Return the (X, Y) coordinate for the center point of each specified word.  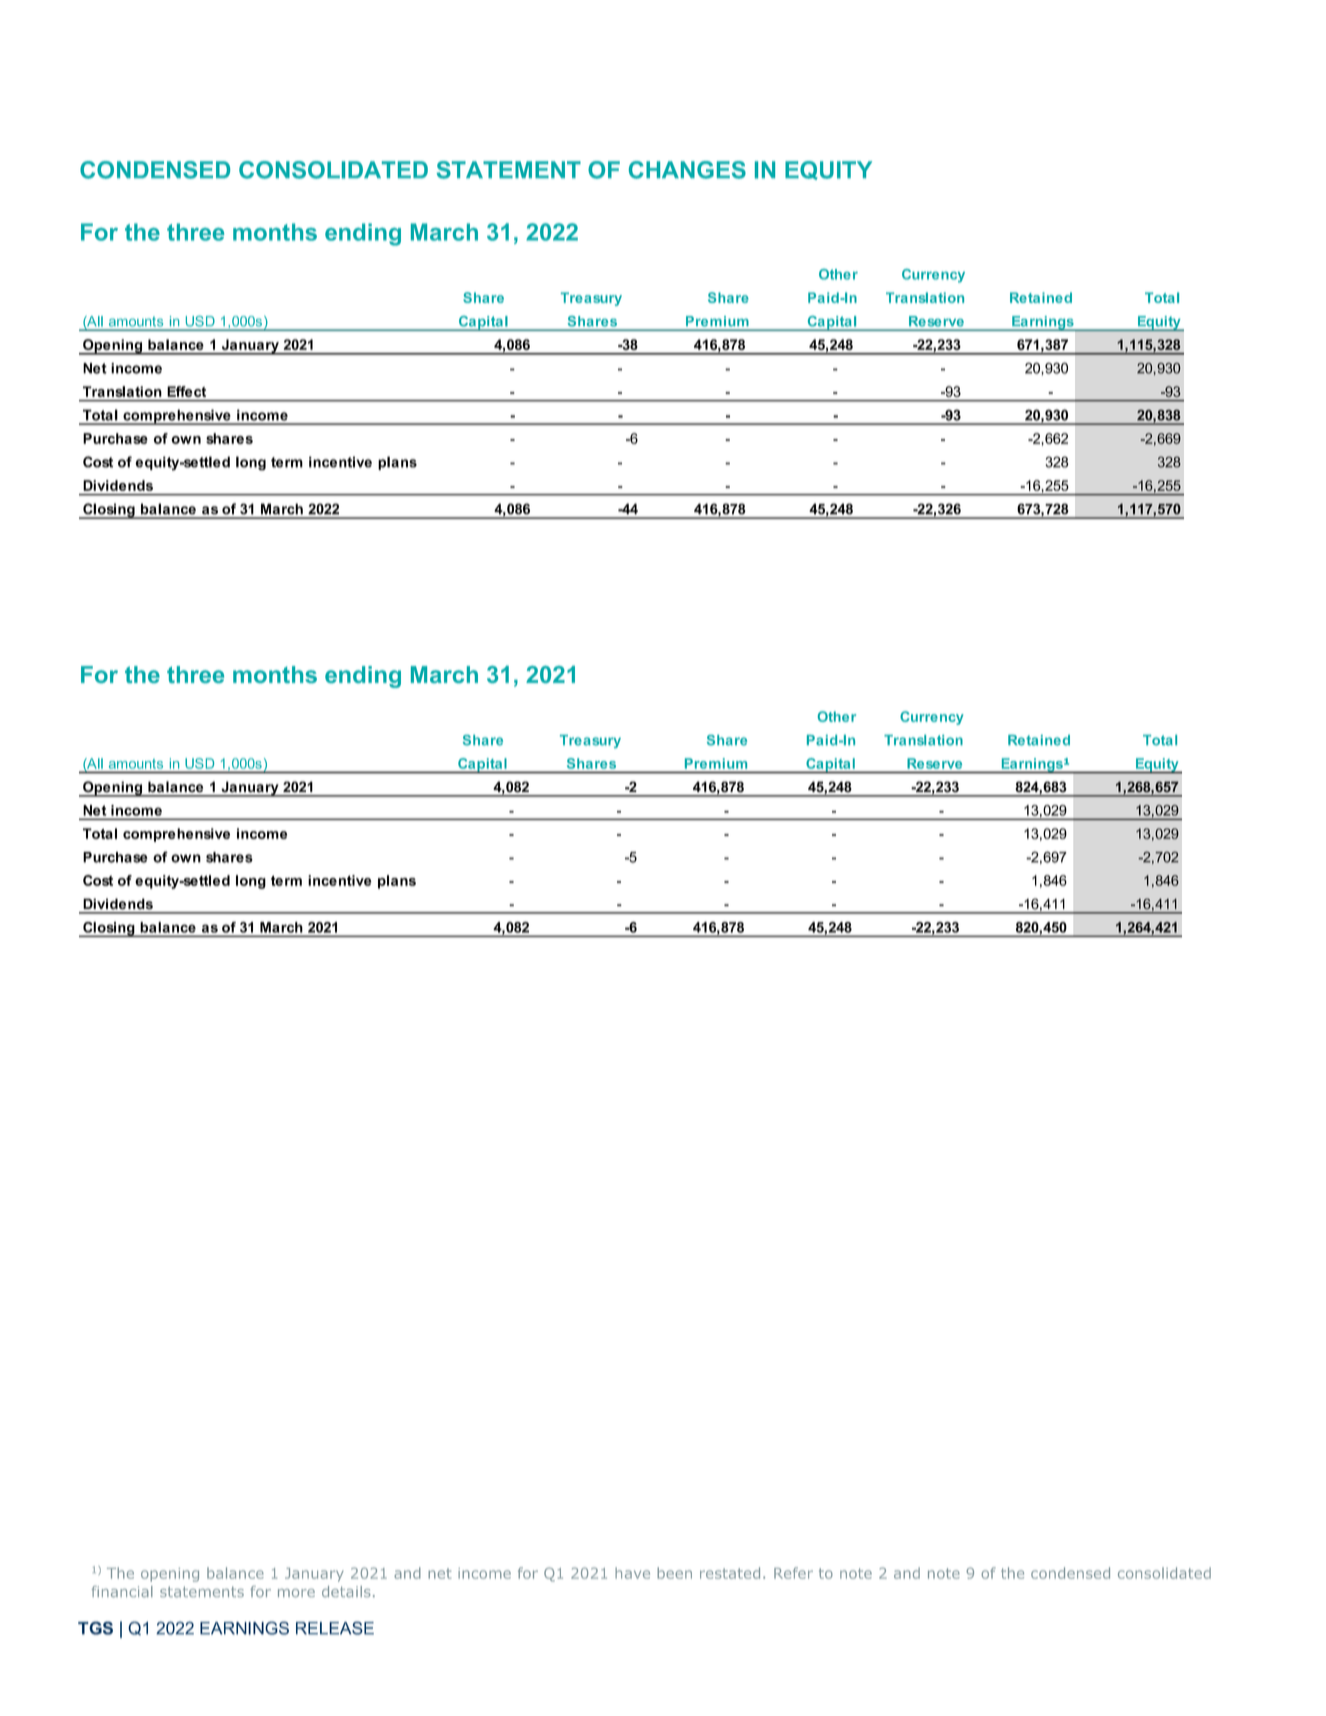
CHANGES (687, 170)
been (674, 1573)
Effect (186, 391)
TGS (95, 1628)
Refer (793, 1573)
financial (122, 1592)
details (346, 1591)
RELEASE (335, 1628)
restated (730, 1573)
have (632, 1573)
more (296, 1593)
